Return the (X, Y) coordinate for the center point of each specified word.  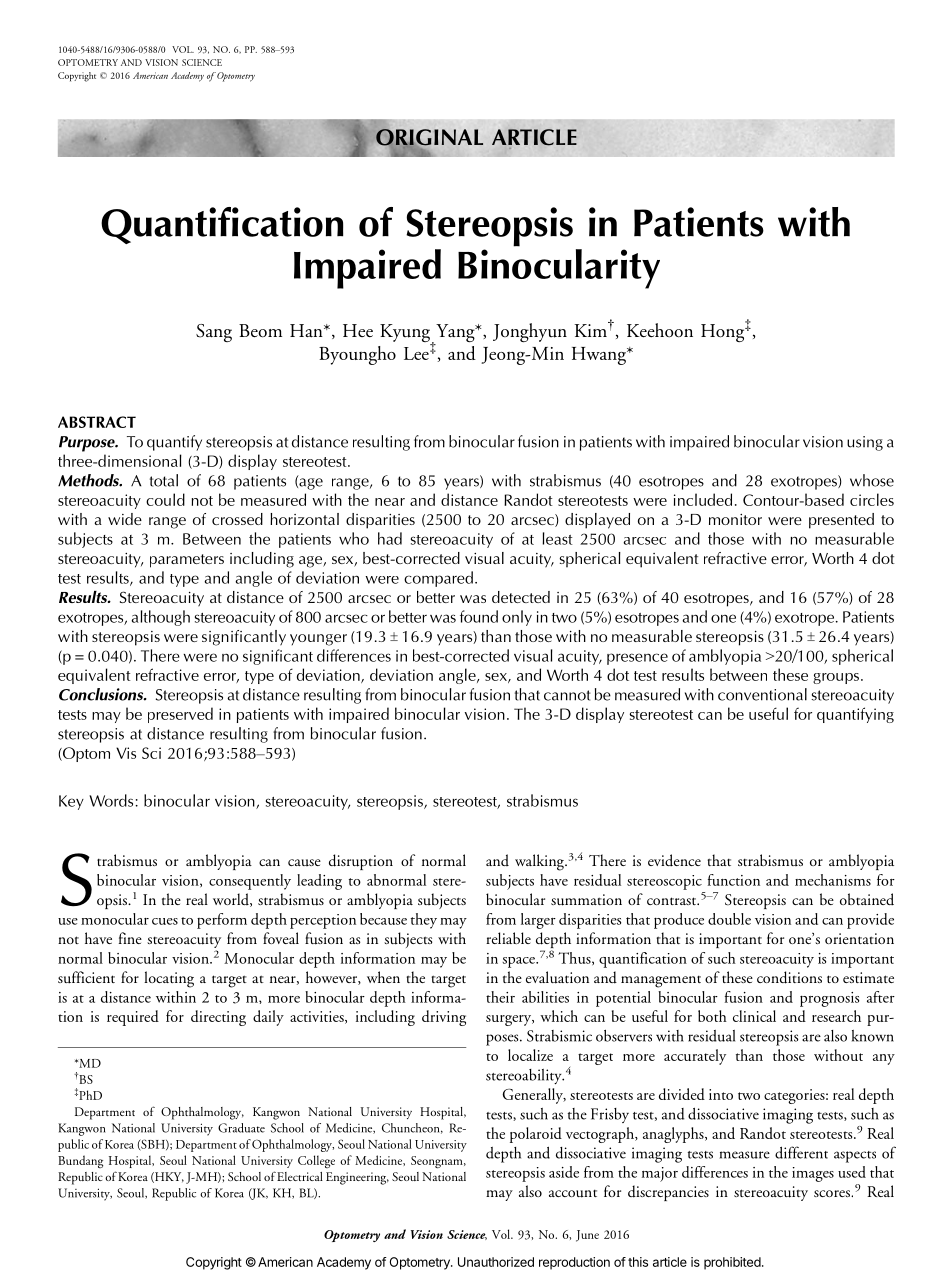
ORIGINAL (428, 138)
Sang (214, 333)
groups (837, 678)
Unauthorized (496, 1262)
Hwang (600, 356)
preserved (180, 715)
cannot (567, 695)
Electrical (300, 1176)
